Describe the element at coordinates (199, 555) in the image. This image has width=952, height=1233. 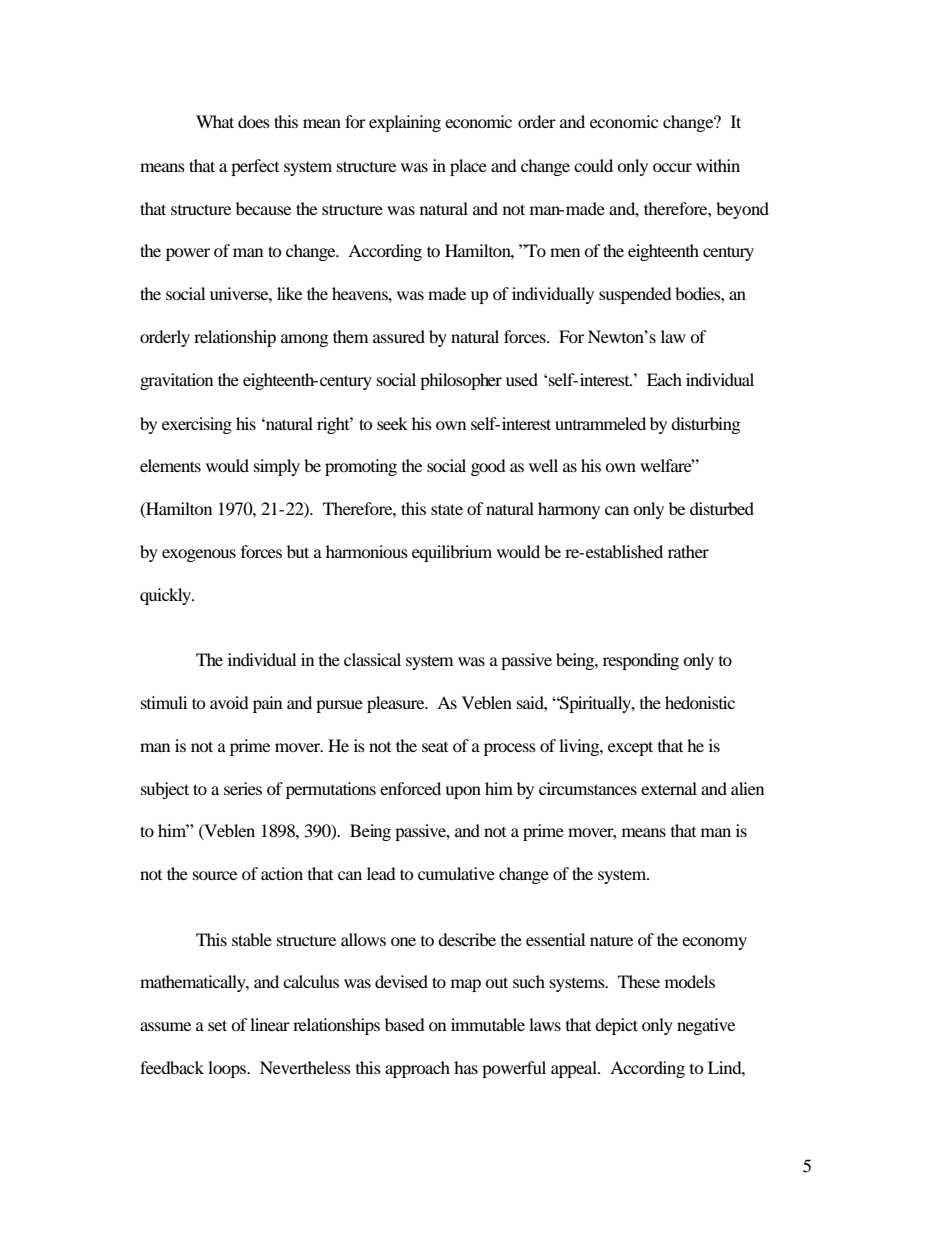
I see `exogenous` at that location.
